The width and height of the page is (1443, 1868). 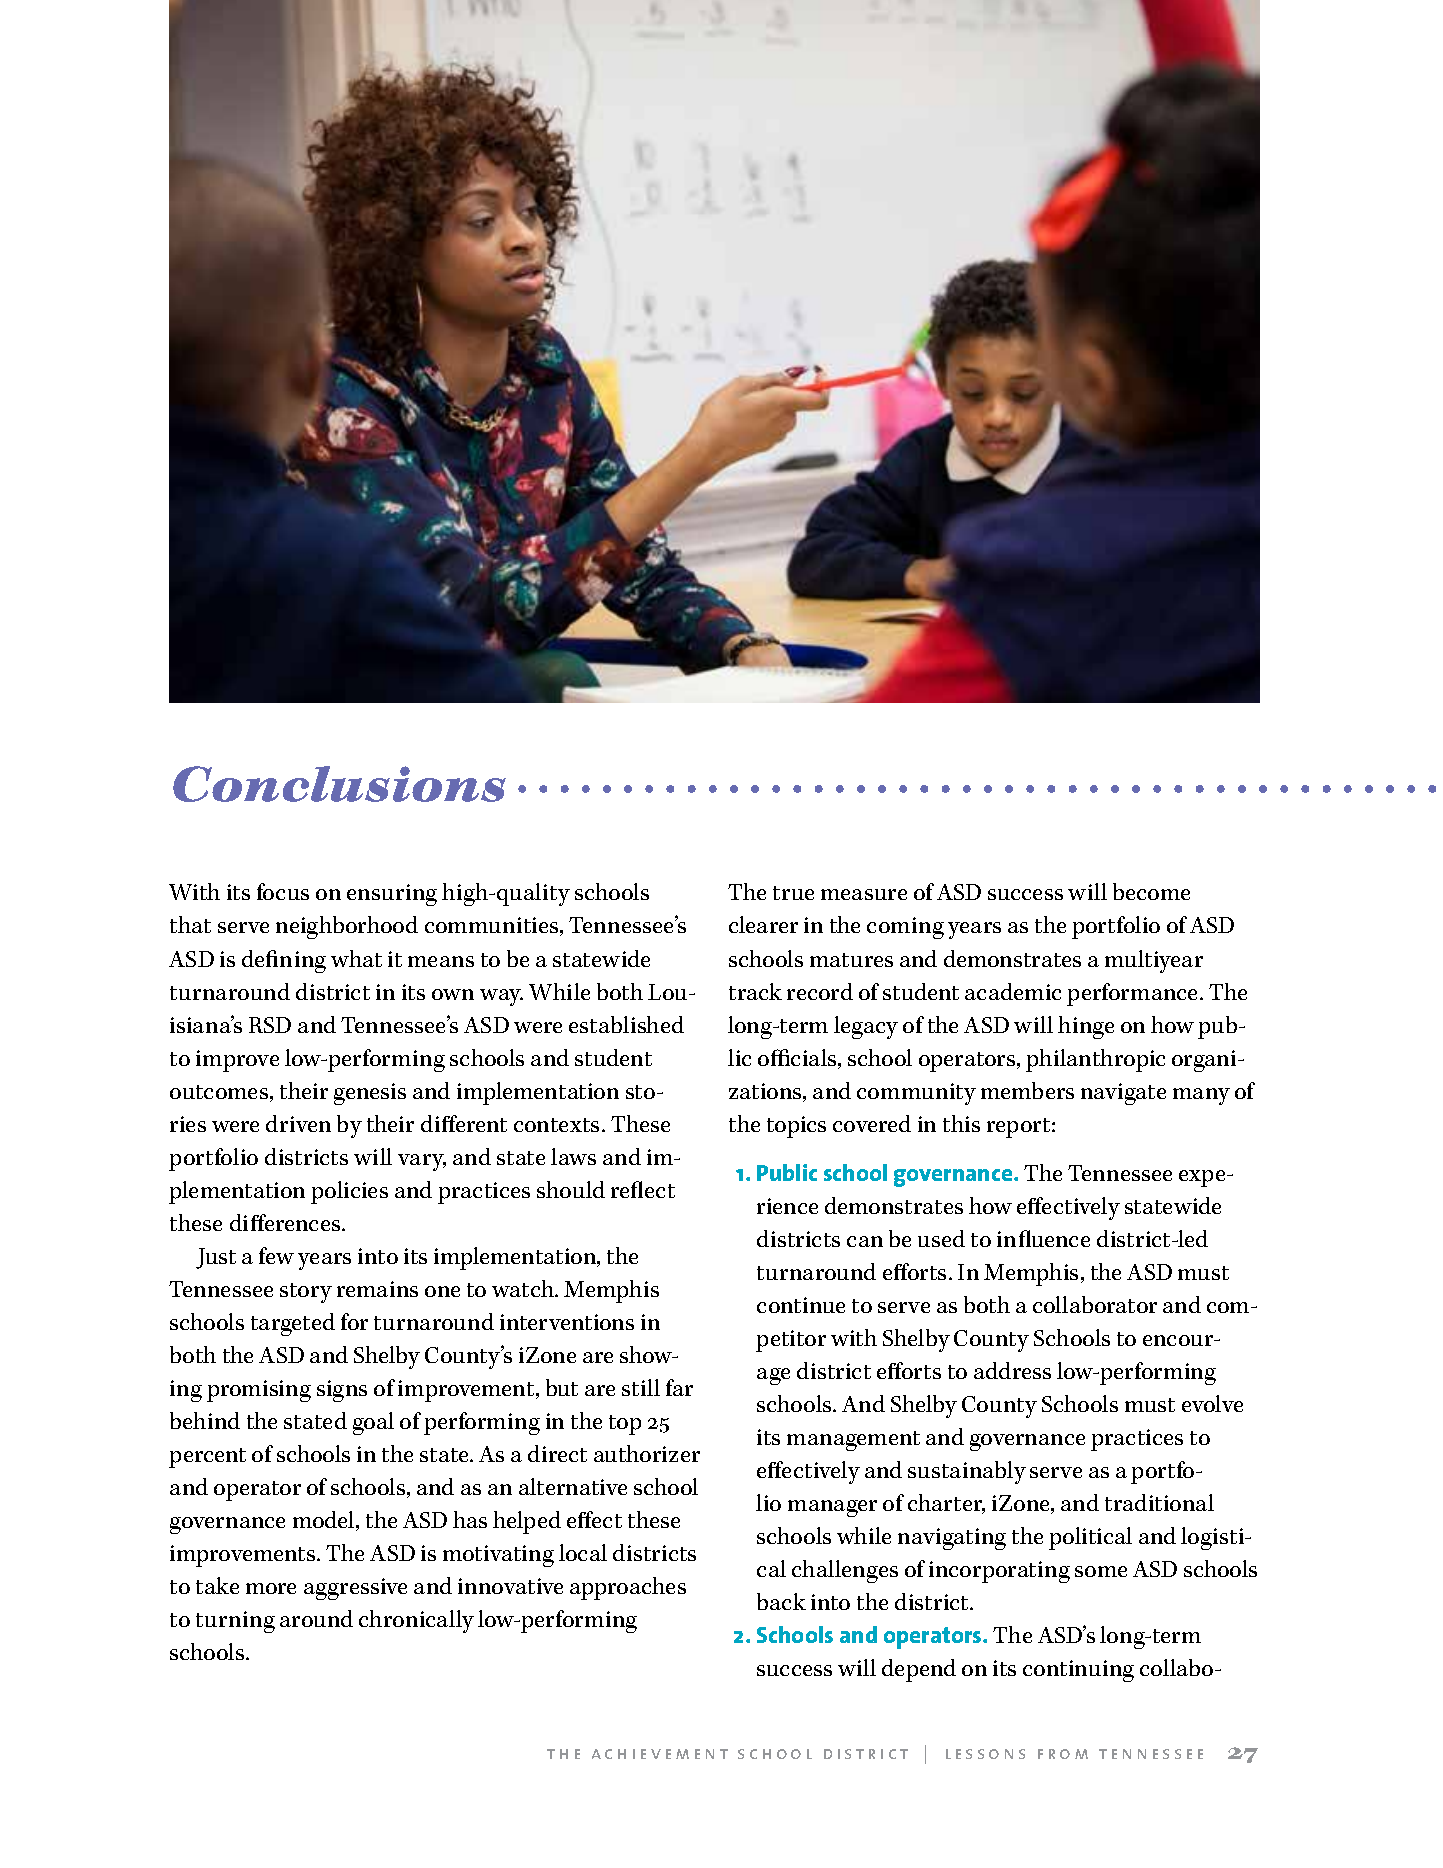 What do you see at coordinates (626, 1024) in the page?
I see `established` at bounding box center [626, 1024].
